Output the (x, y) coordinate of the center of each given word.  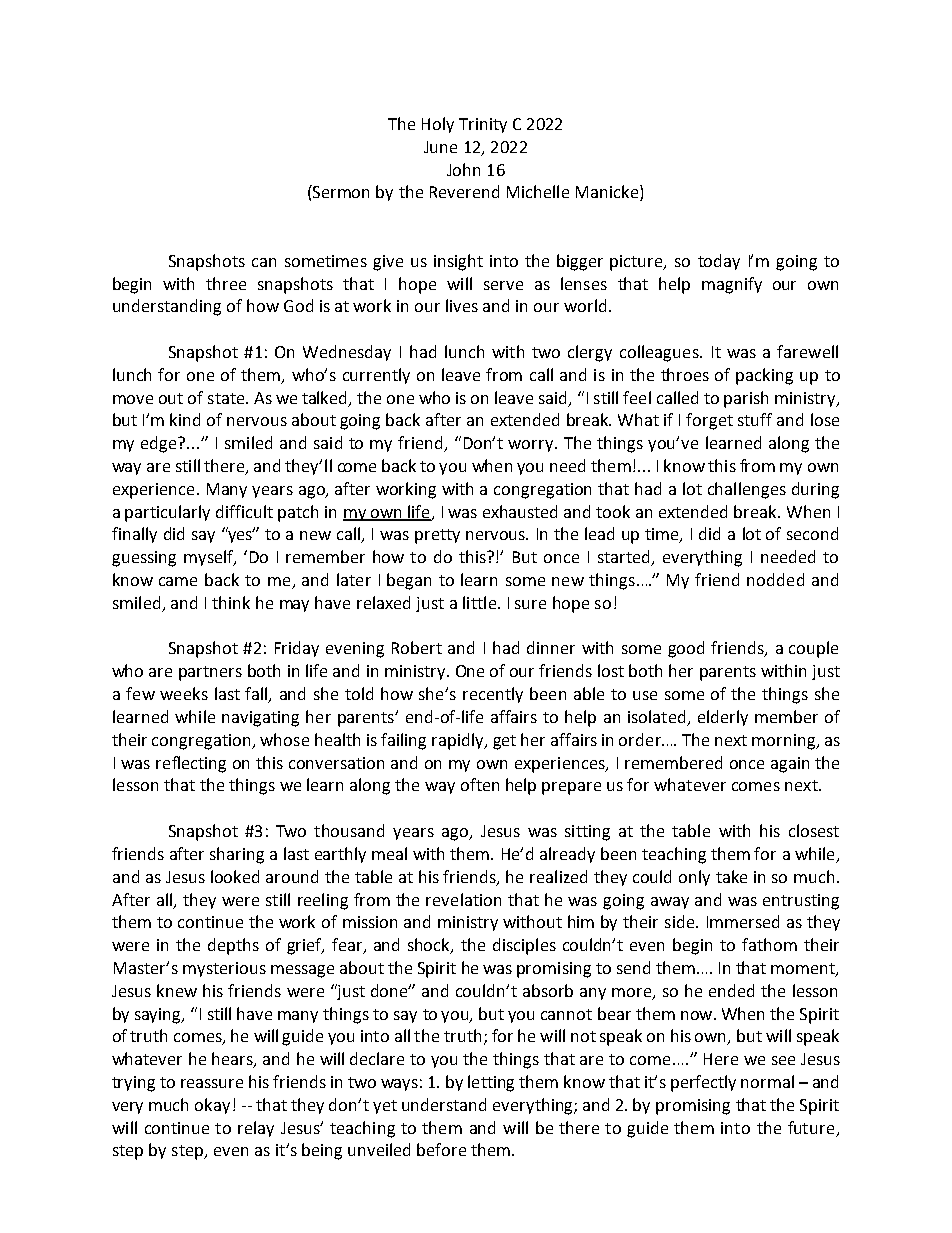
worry (532, 446)
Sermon (340, 191)
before (441, 1149)
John (463, 169)
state (227, 398)
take (731, 876)
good (686, 649)
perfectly (703, 1083)
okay (212, 1106)
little (479, 602)
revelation (463, 899)
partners (210, 673)
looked (235, 876)
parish (746, 399)
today (719, 262)
